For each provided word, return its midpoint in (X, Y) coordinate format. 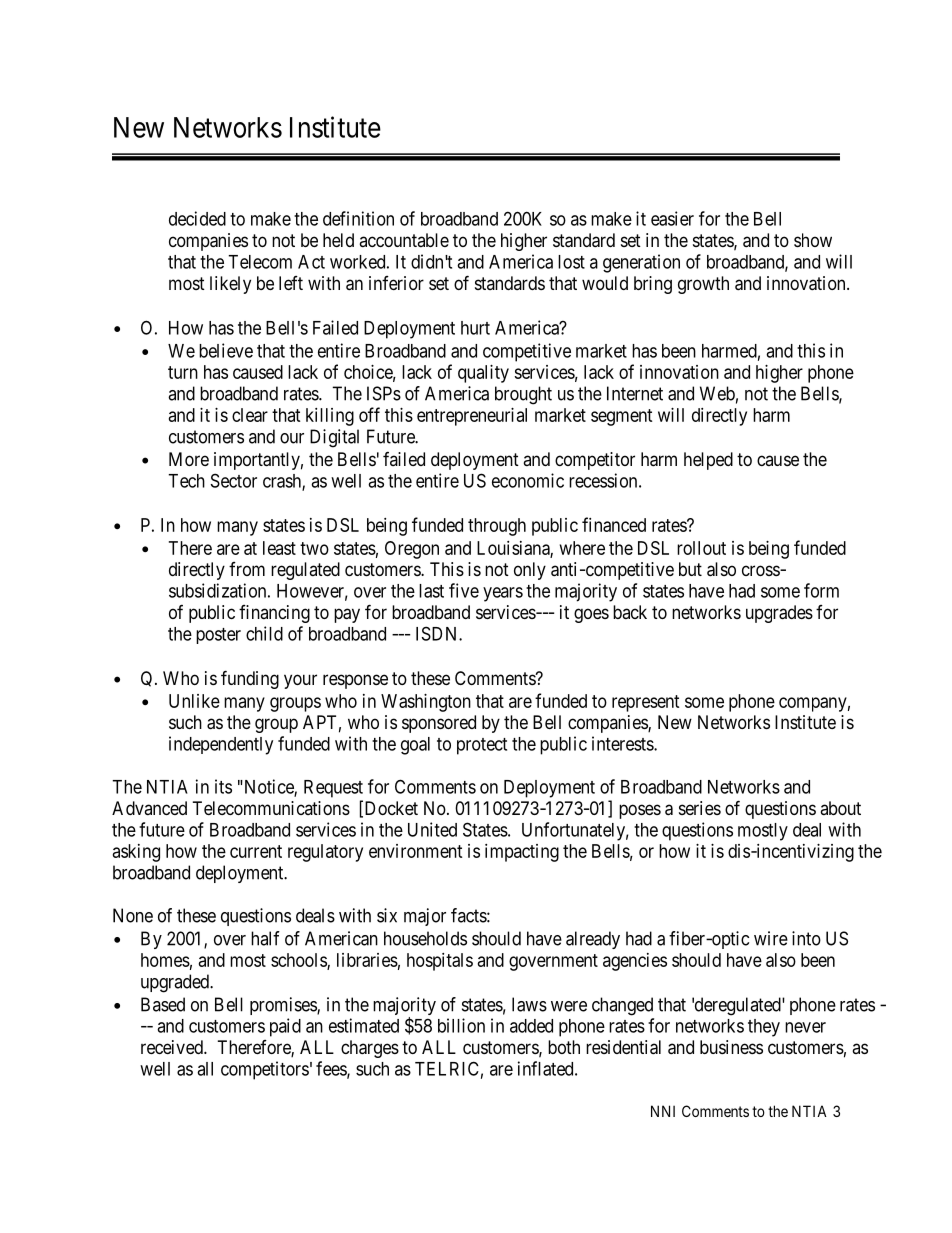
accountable (404, 240)
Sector (234, 480)
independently (221, 745)
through (497, 527)
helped (708, 461)
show (813, 240)
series (700, 808)
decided (197, 218)
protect (482, 746)
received (173, 1047)
